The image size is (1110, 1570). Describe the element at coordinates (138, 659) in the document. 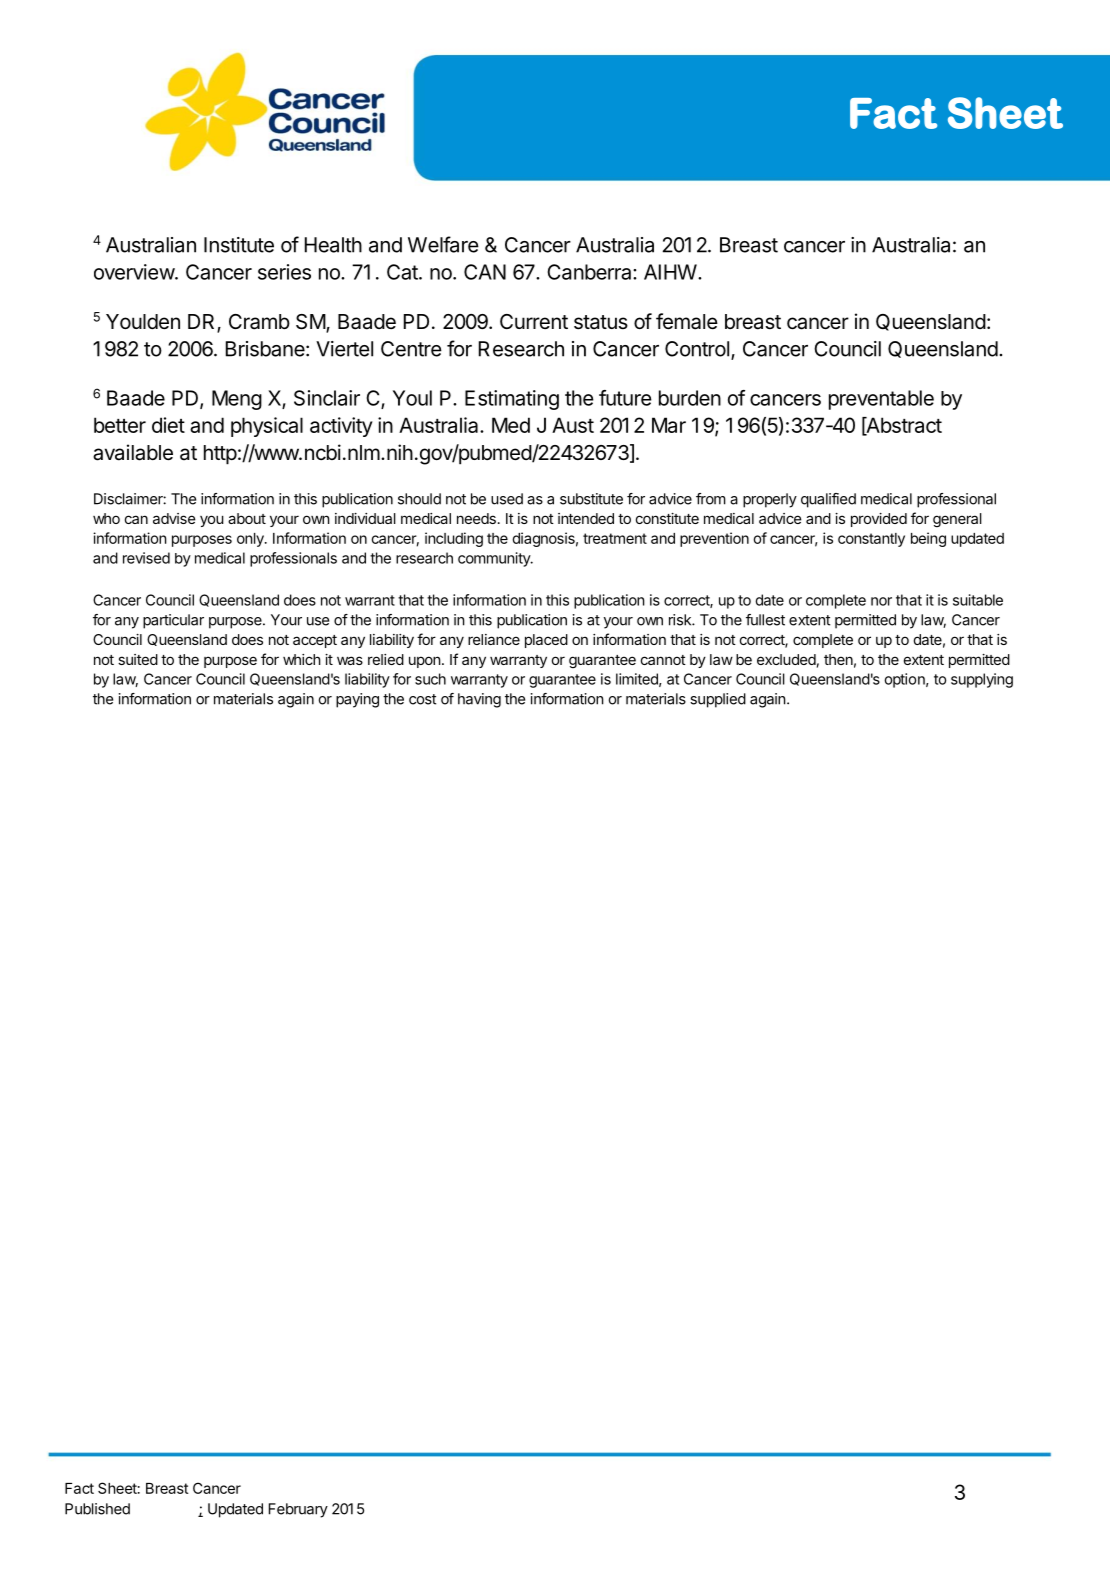

I see `suited` at that location.
